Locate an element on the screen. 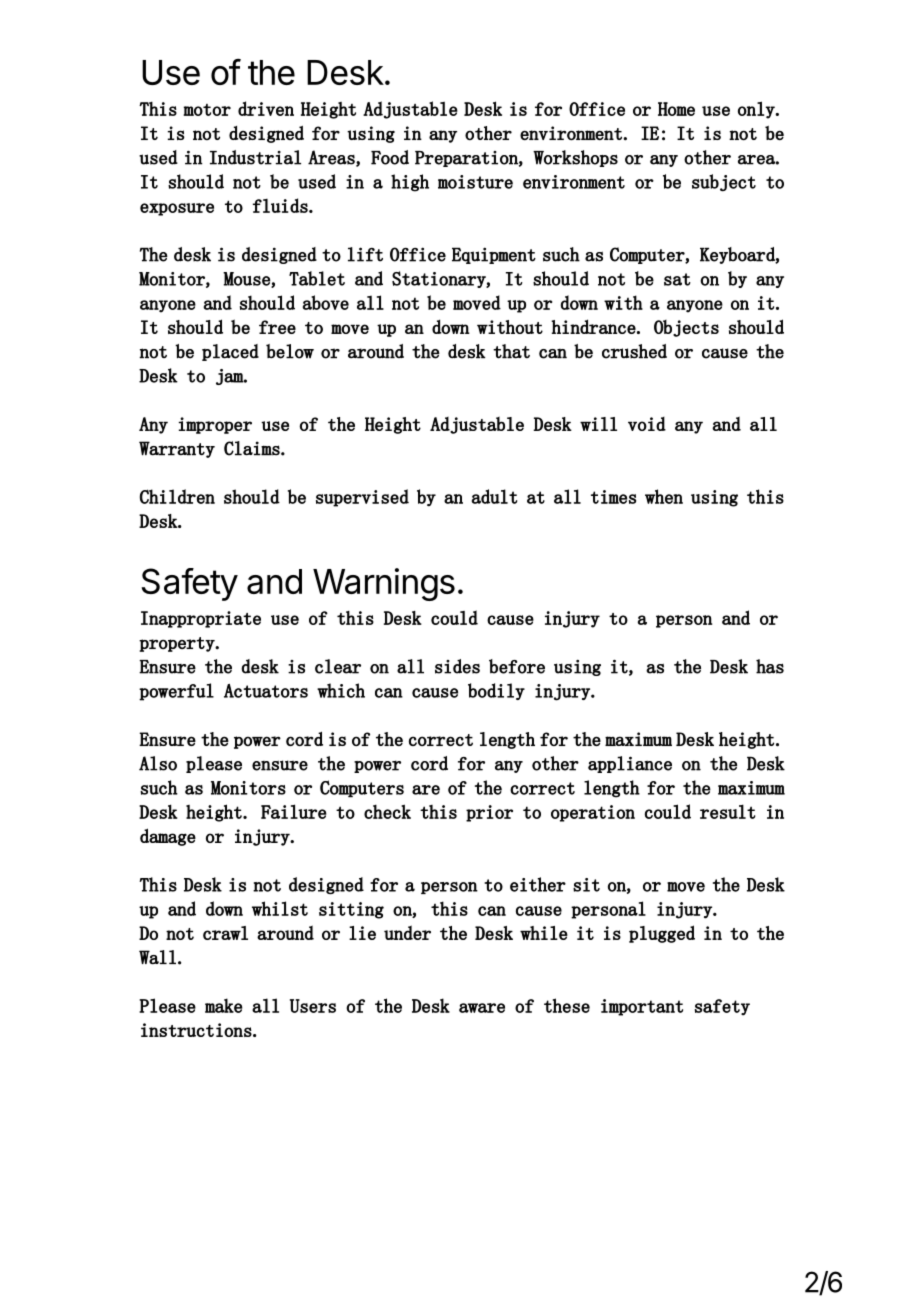 This screenshot has width=924, height=1308. result is located at coordinates (728, 811).
